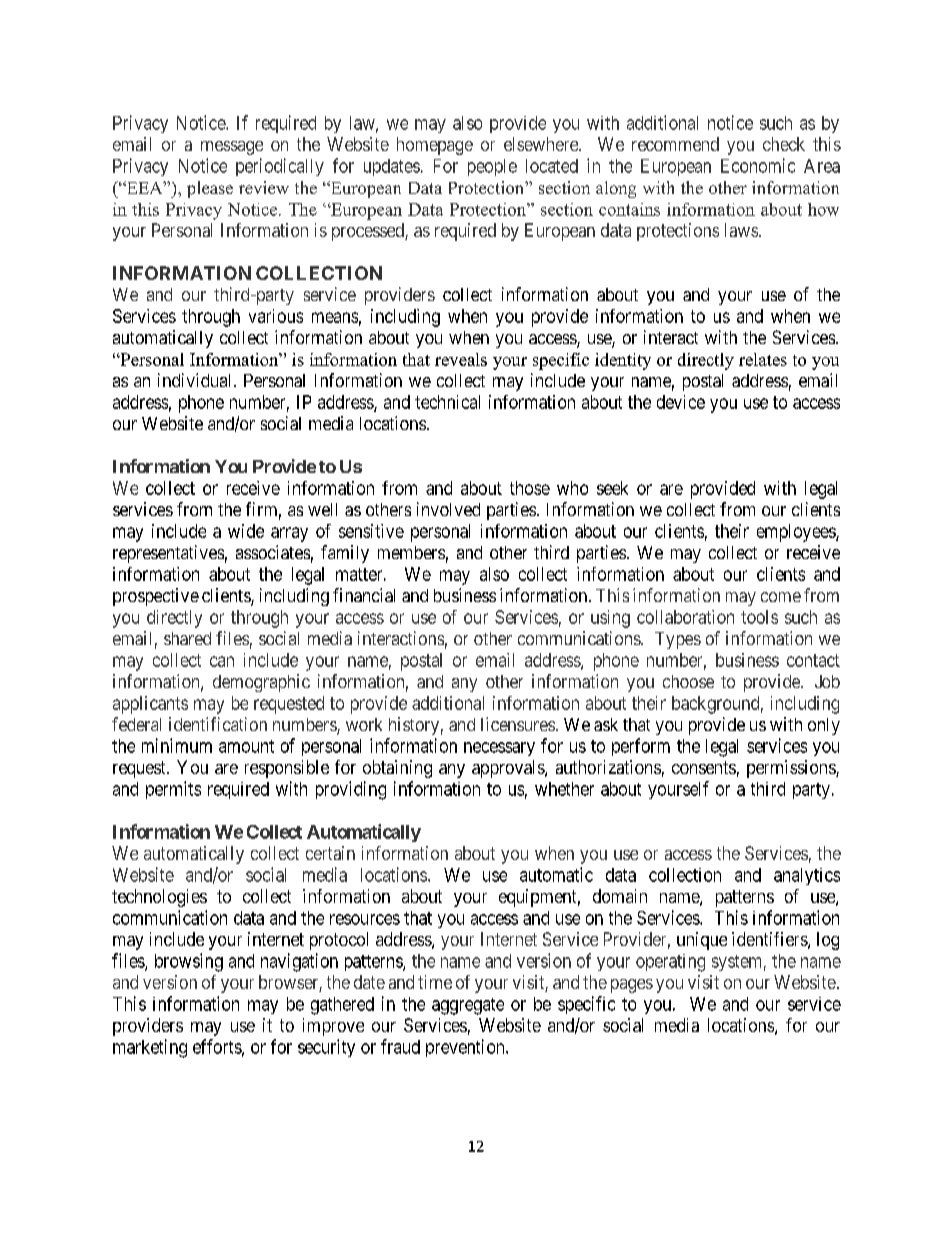 The image size is (952, 1233). I want to click on marketing, so click(150, 1048).
